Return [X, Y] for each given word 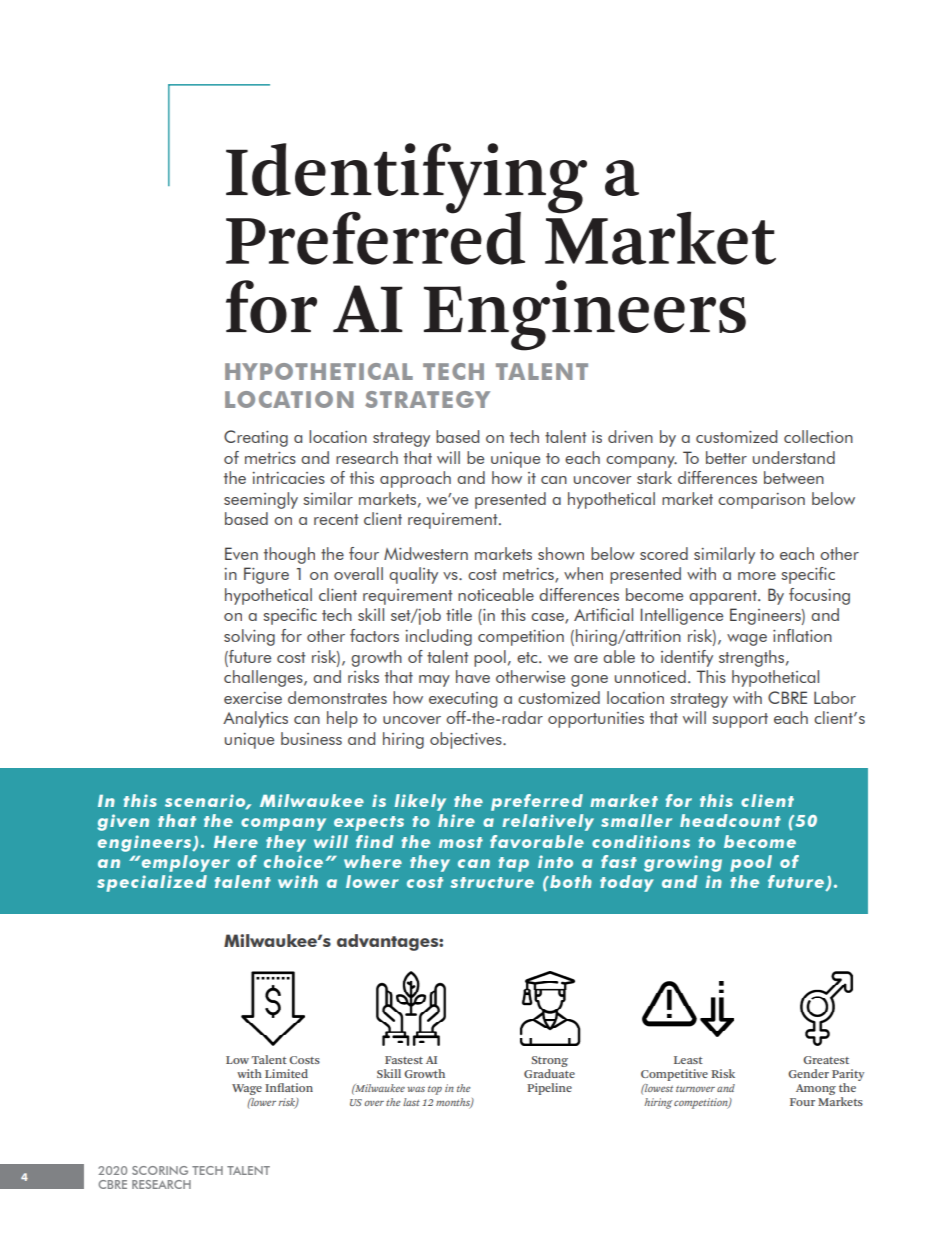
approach [415, 479]
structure [492, 882]
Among [816, 1089]
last [411, 1102]
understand [794, 457]
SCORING [160, 1170]
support [740, 720]
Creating [256, 438]
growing [683, 863]
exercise [253, 698]
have [473, 676]
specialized [152, 883]
